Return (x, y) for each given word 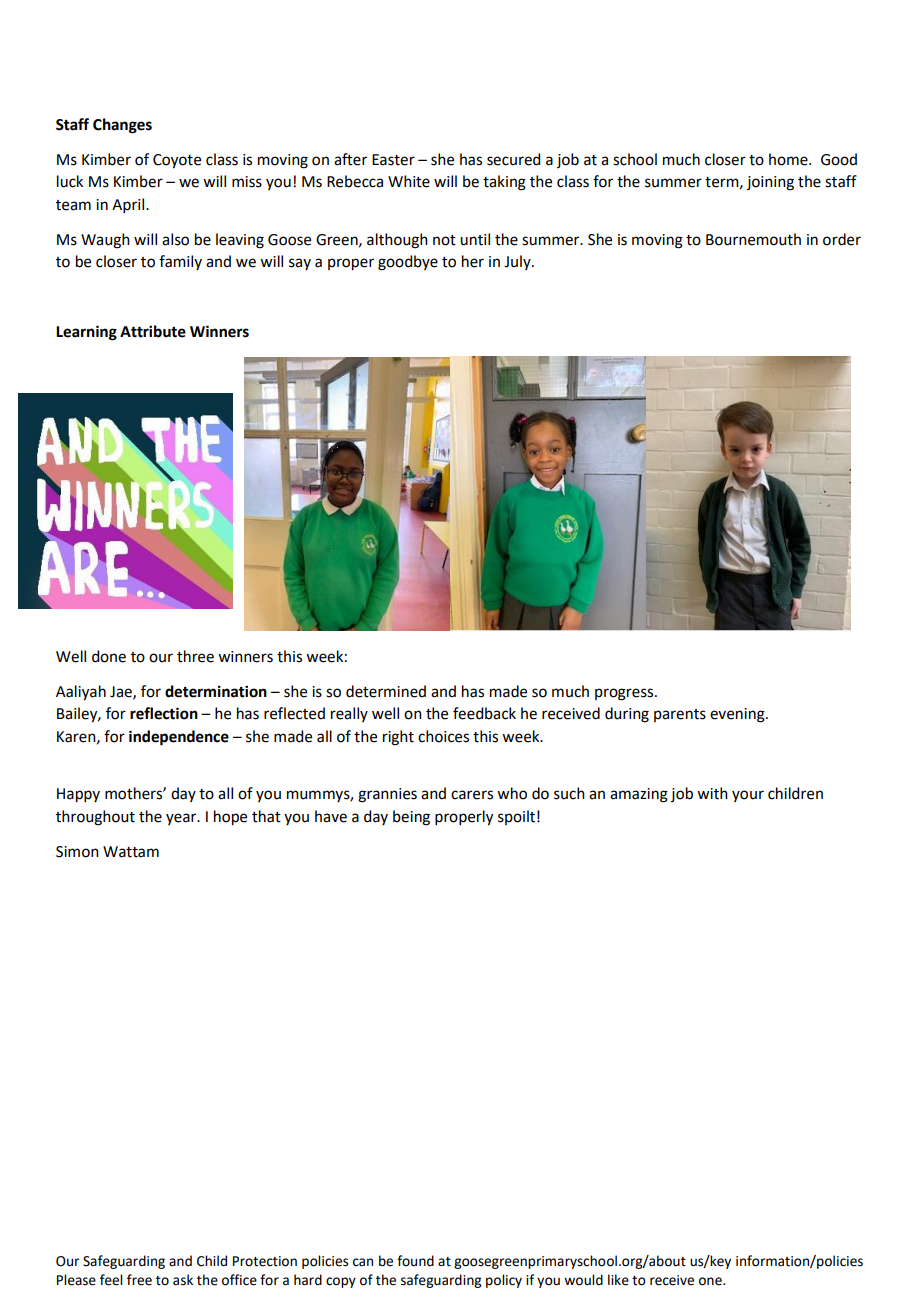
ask (183, 1280)
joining (770, 183)
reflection (164, 713)
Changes (122, 126)
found (415, 1261)
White (409, 181)
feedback (484, 713)
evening (738, 715)
